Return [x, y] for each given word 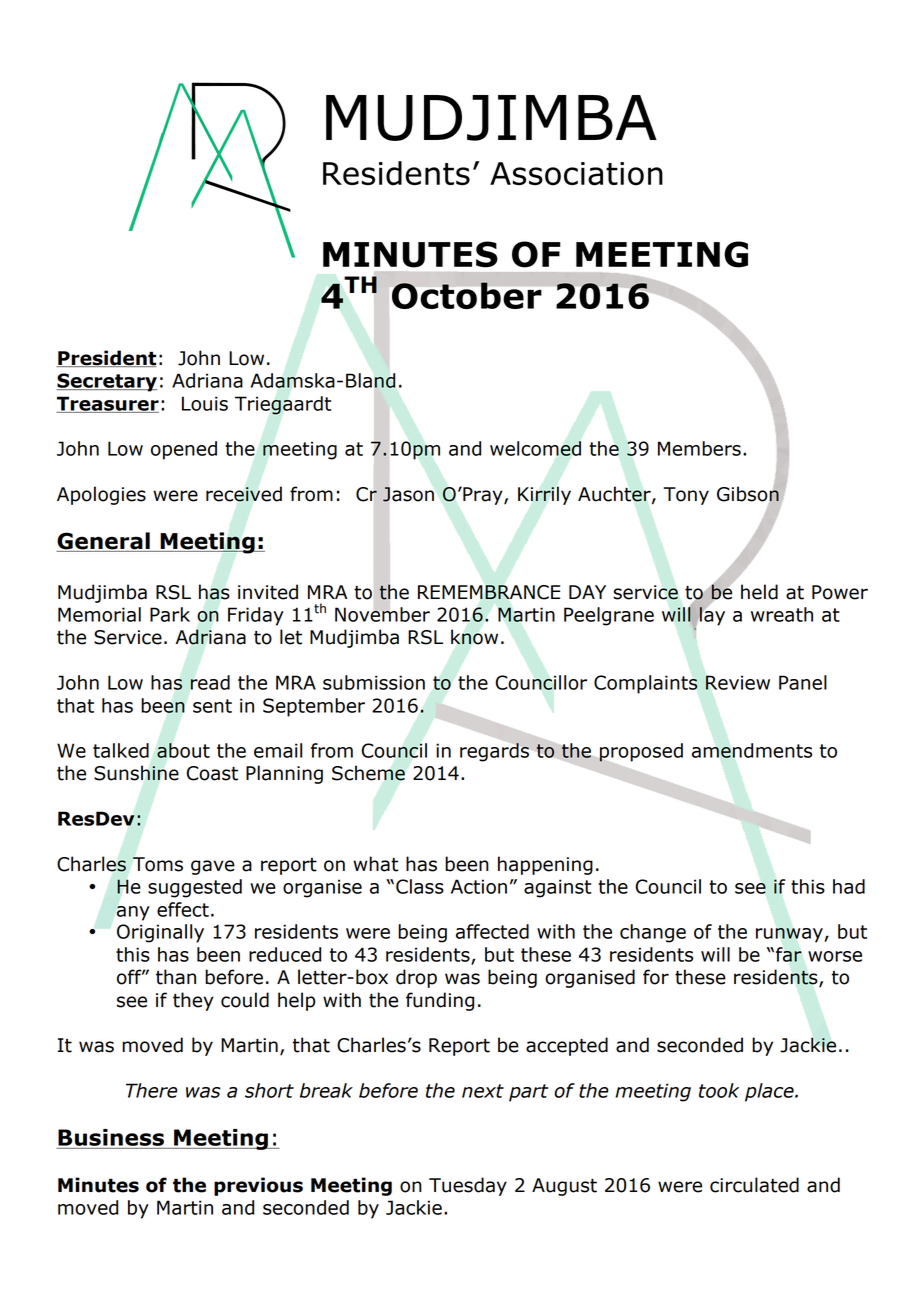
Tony [686, 496]
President [106, 358]
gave [213, 867]
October [467, 295]
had [849, 886]
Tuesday [468, 1186]
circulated [754, 1185]
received [244, 494]
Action [479, 886]
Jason [408, 494]
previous [258, 1186]
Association [576, 174]
